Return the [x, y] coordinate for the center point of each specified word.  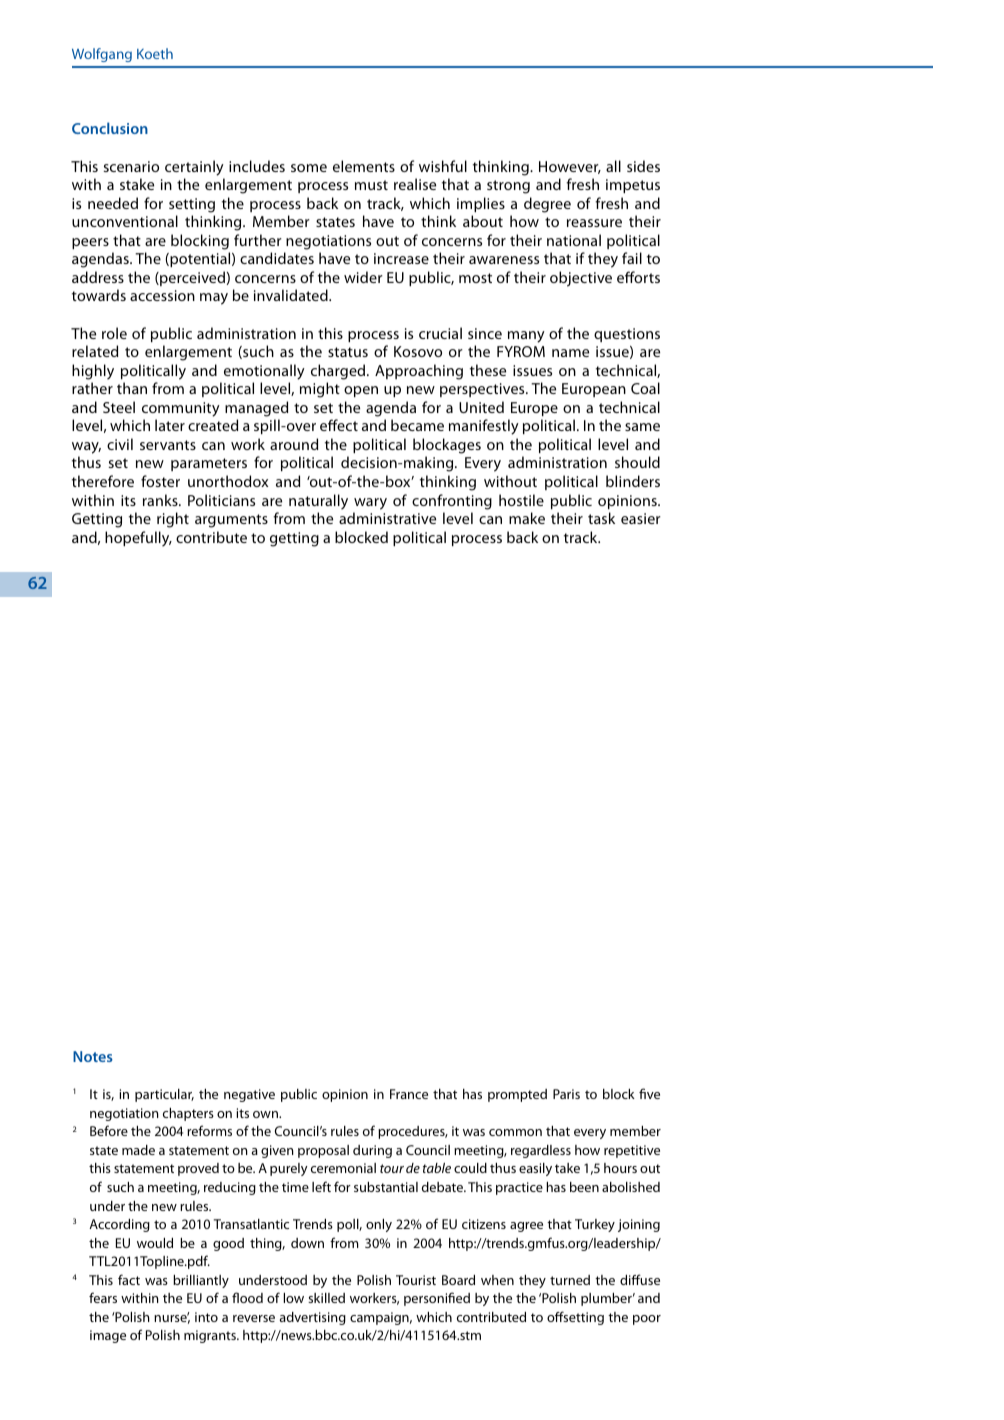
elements [364, 166]
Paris [566, 1094]
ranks [161, 500]
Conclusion [110, 128]
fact [129, 1279]
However [570, 167]
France [409, 1094]
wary [370, 504]
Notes [93, 1056]
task [601, 518]
